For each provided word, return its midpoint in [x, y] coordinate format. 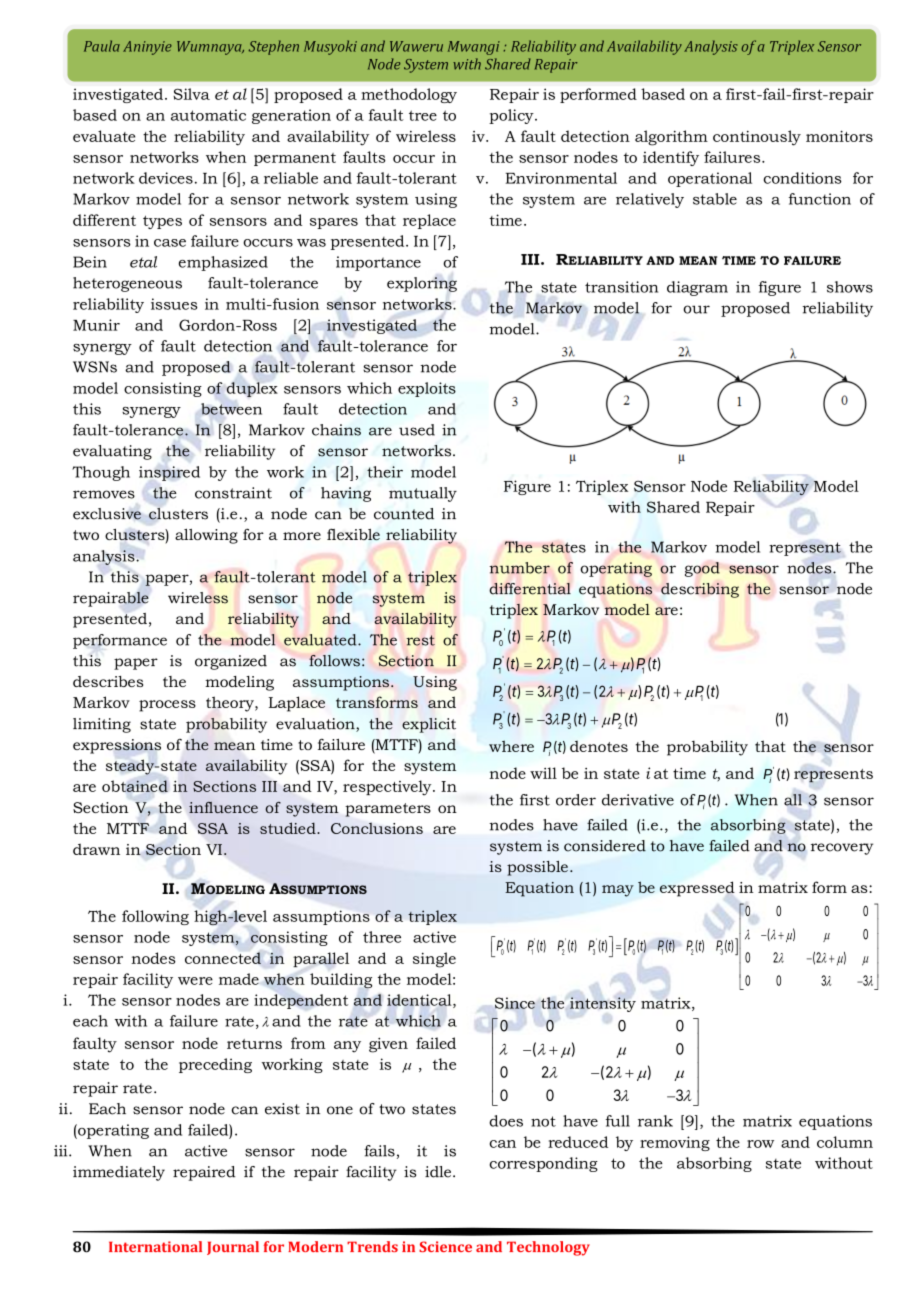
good [702, 569]
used [417, 430]
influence [223, 807]
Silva [192, 94]
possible [537, 868]
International [155, 1246]
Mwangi [474, 48]
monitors [839, 136]
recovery [842, 849]
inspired [169, 473]
